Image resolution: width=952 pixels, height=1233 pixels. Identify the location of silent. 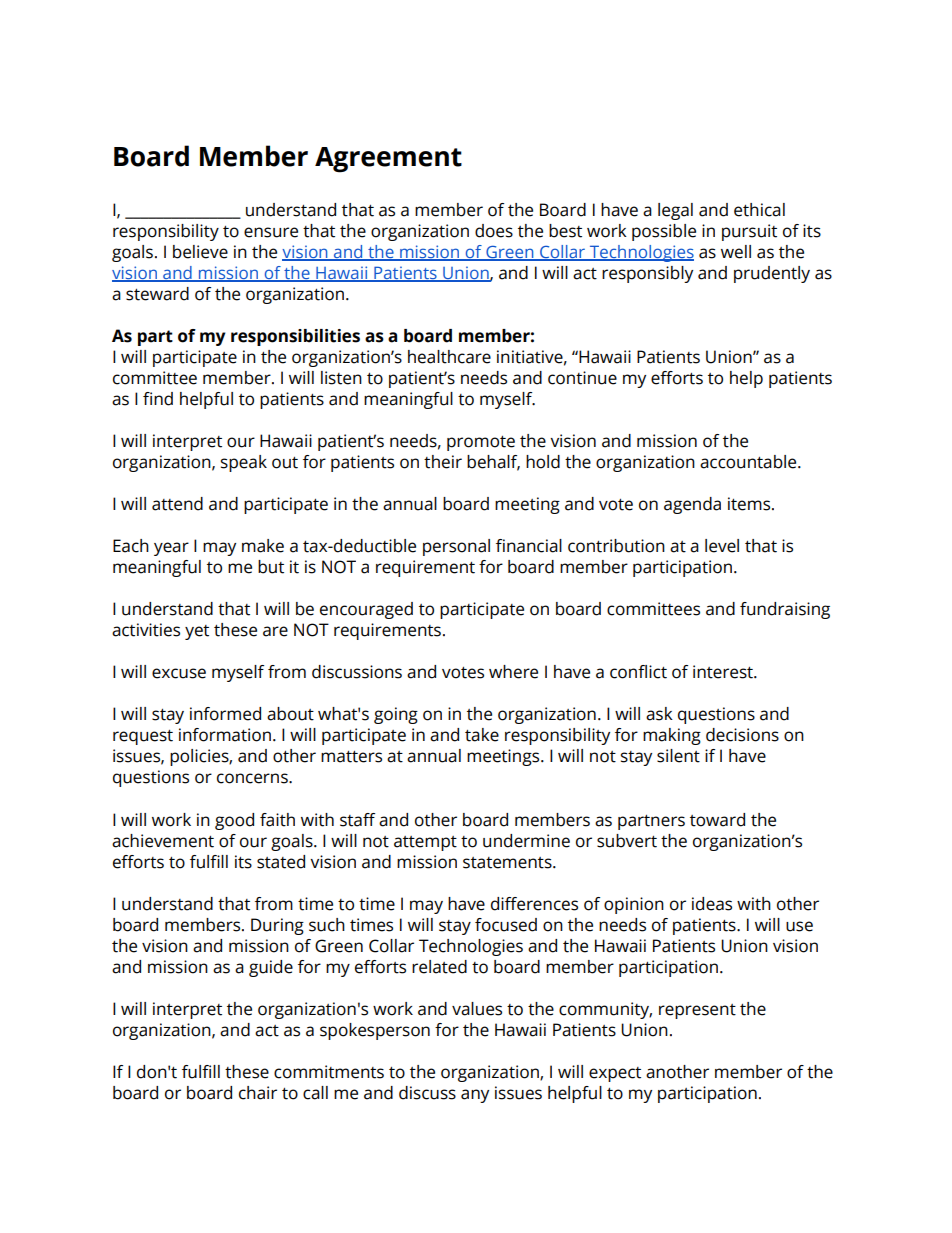
(678, 756).
